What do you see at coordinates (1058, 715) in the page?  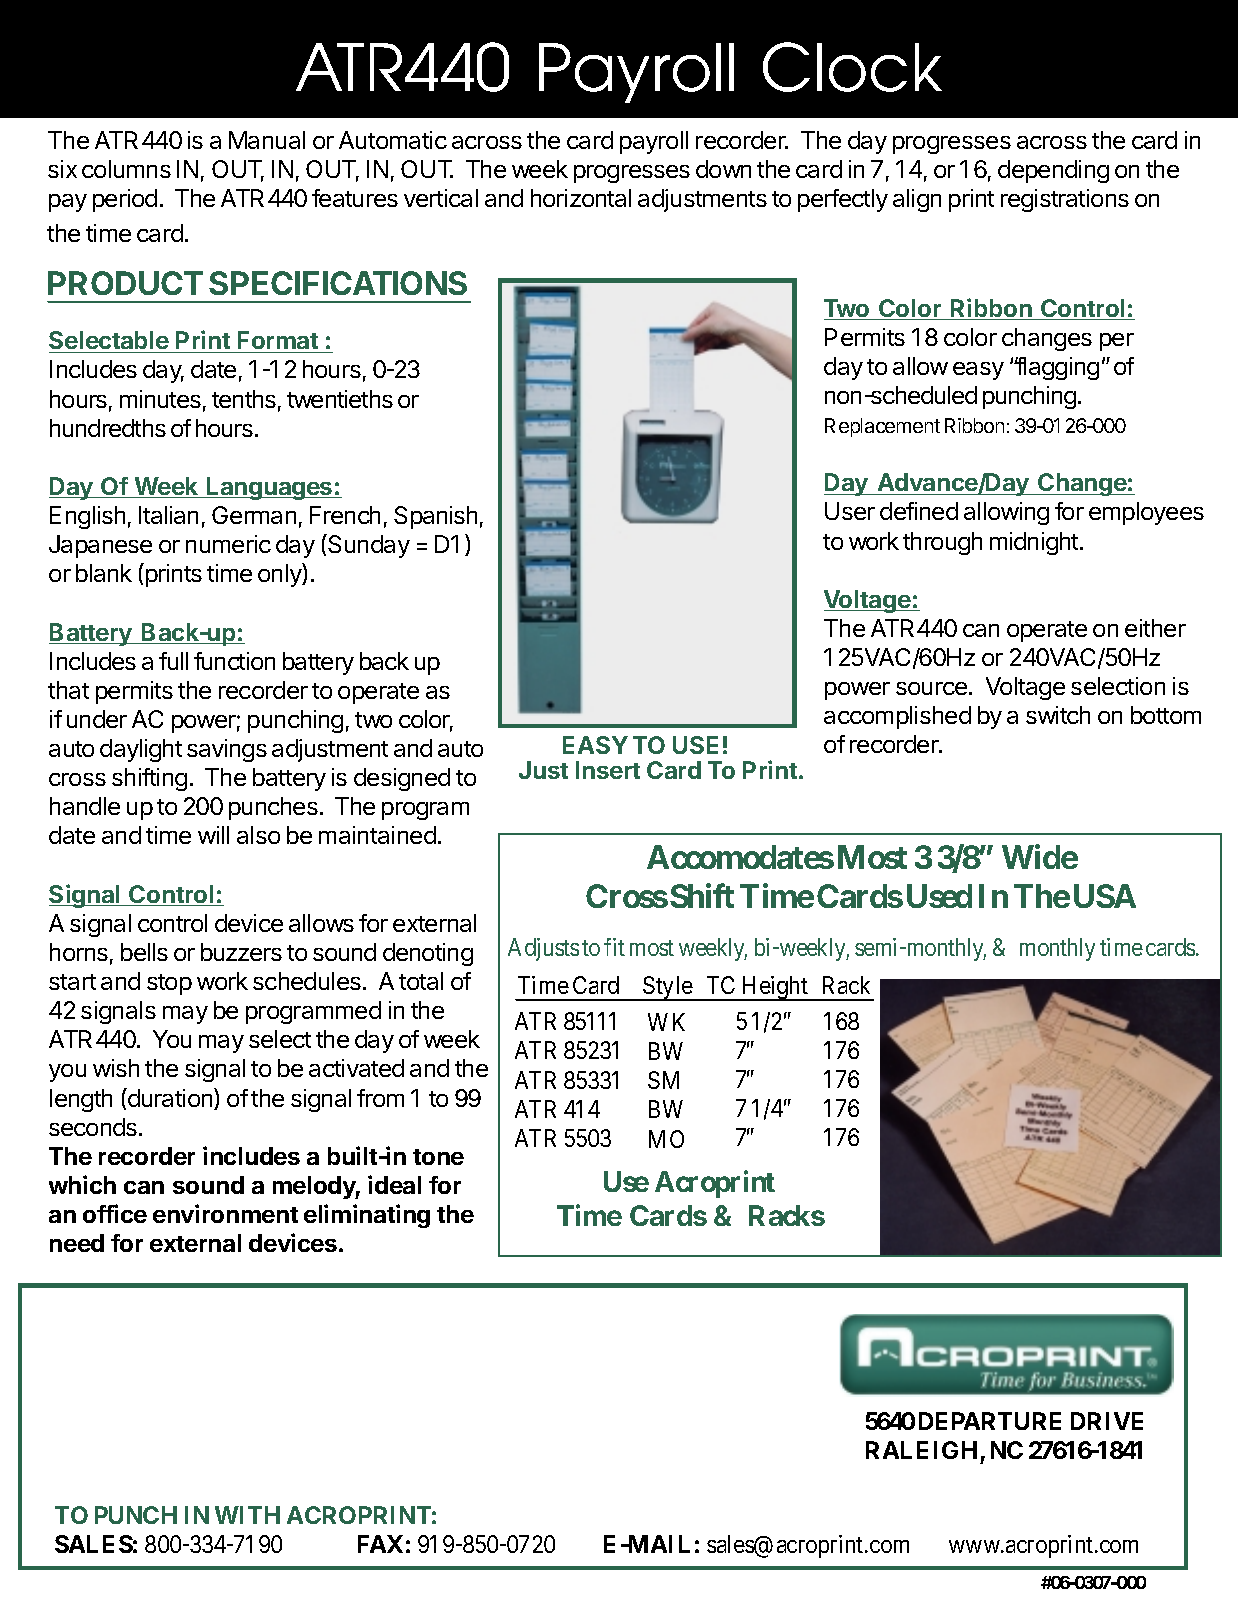 I see `switch` at bounding box center [1058, 715].
